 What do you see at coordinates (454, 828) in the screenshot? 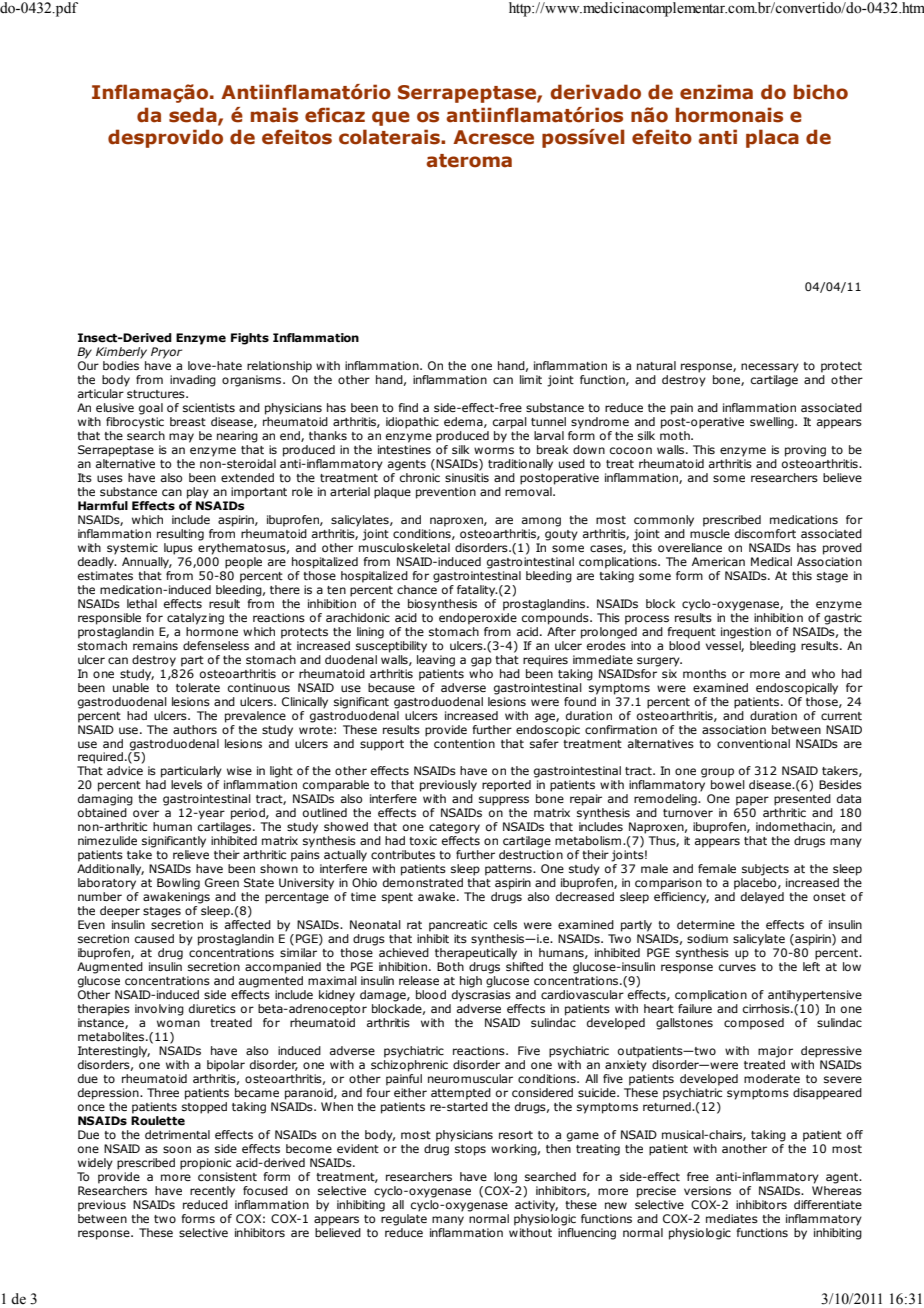
I see `category` at bounding box center [454, 828].
